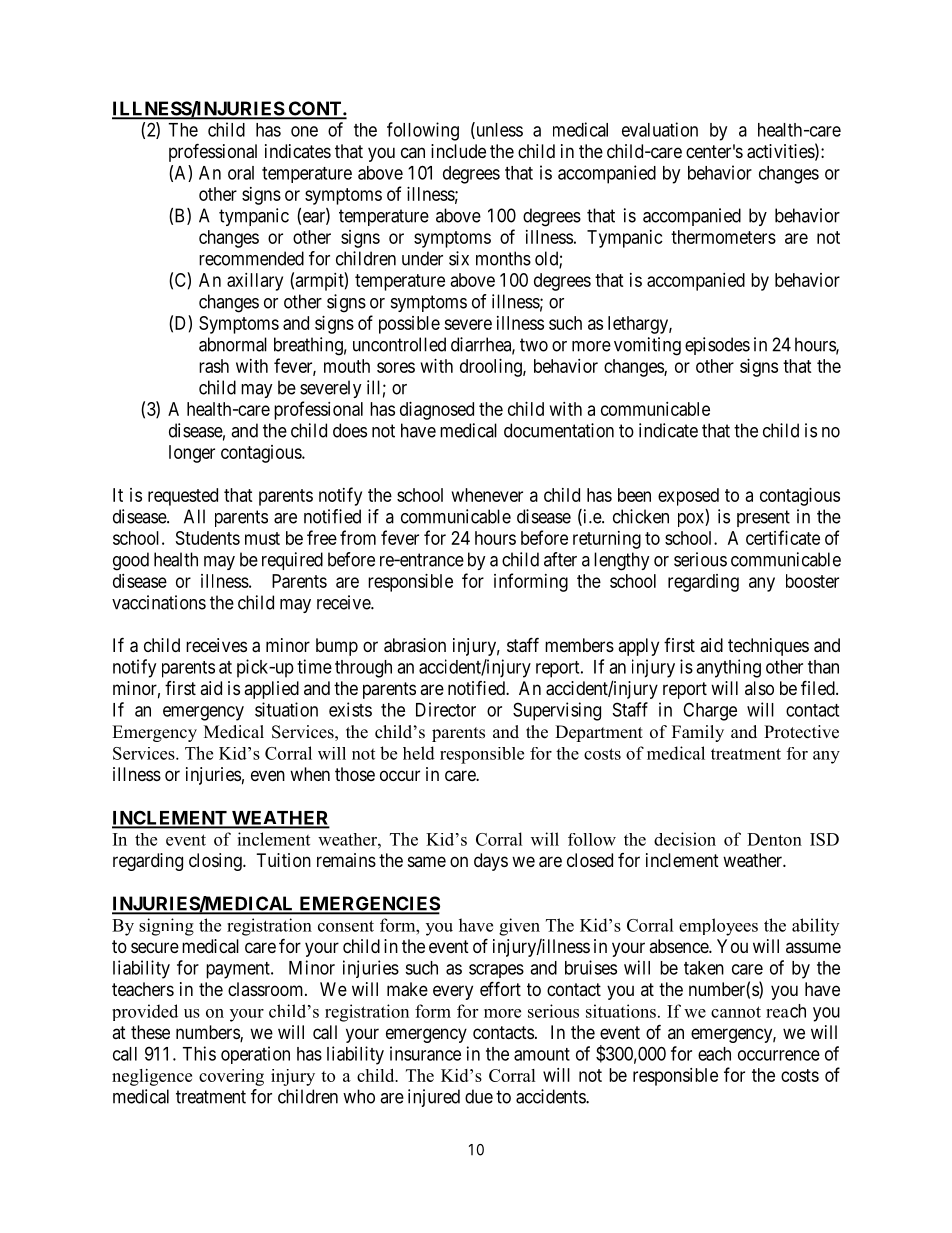 This screenshot has width=952, height=1233. Describe the element at coordinates (415, 645) in the screenshot. I see `abrasion` at that location.
